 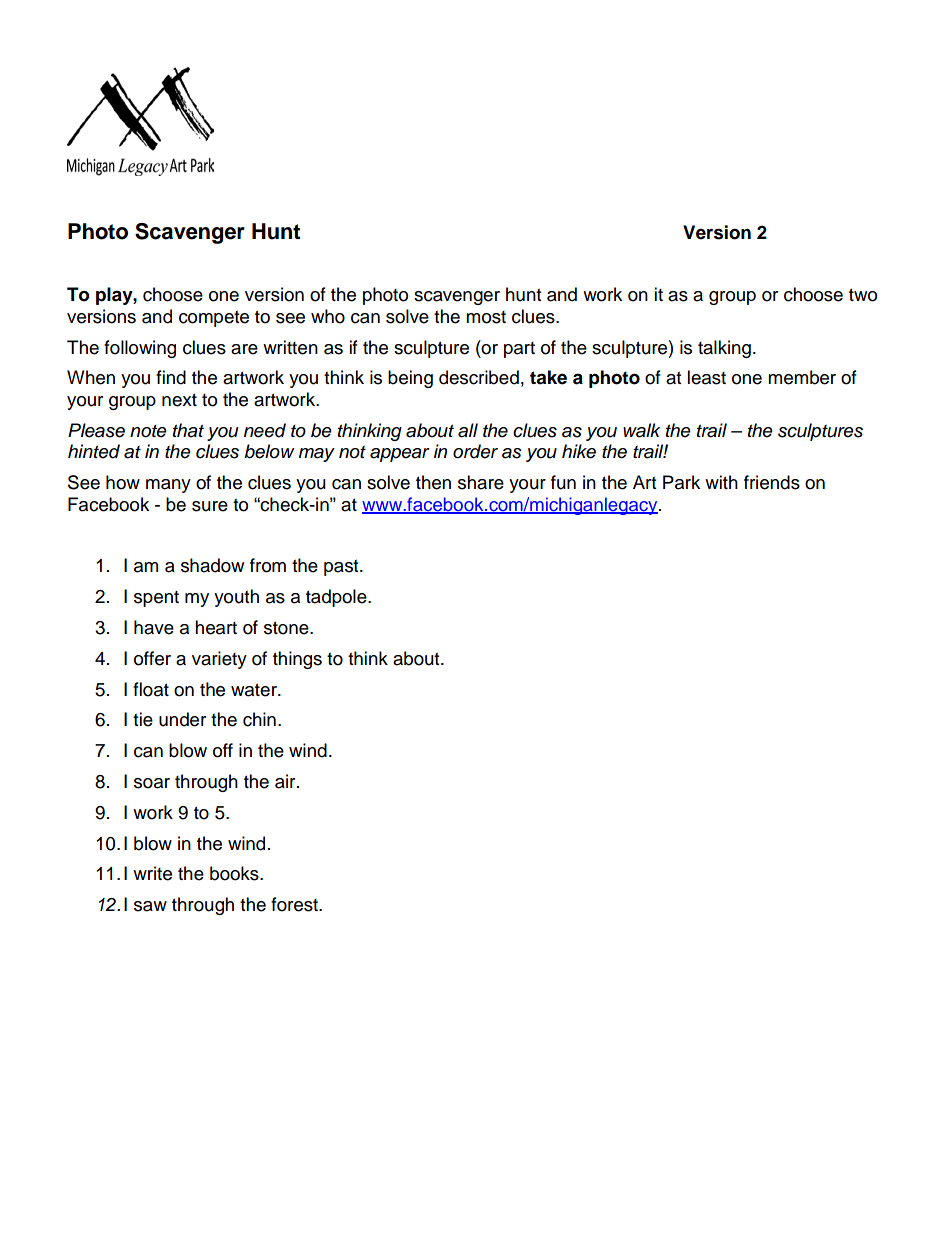 I want to click on spent, so click(x=156, y=599).
